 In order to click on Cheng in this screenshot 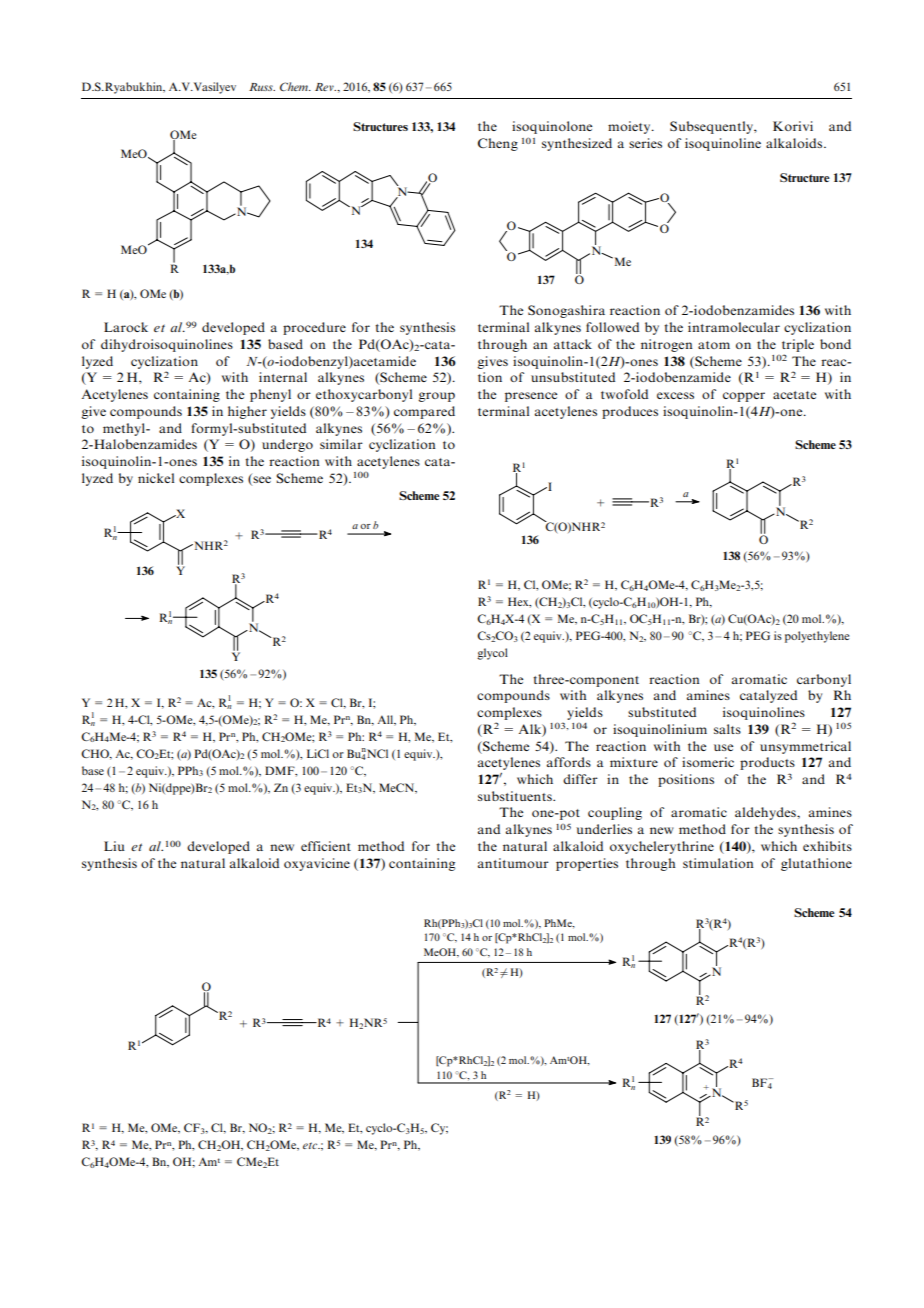, I will do `click(498, 144)`.
